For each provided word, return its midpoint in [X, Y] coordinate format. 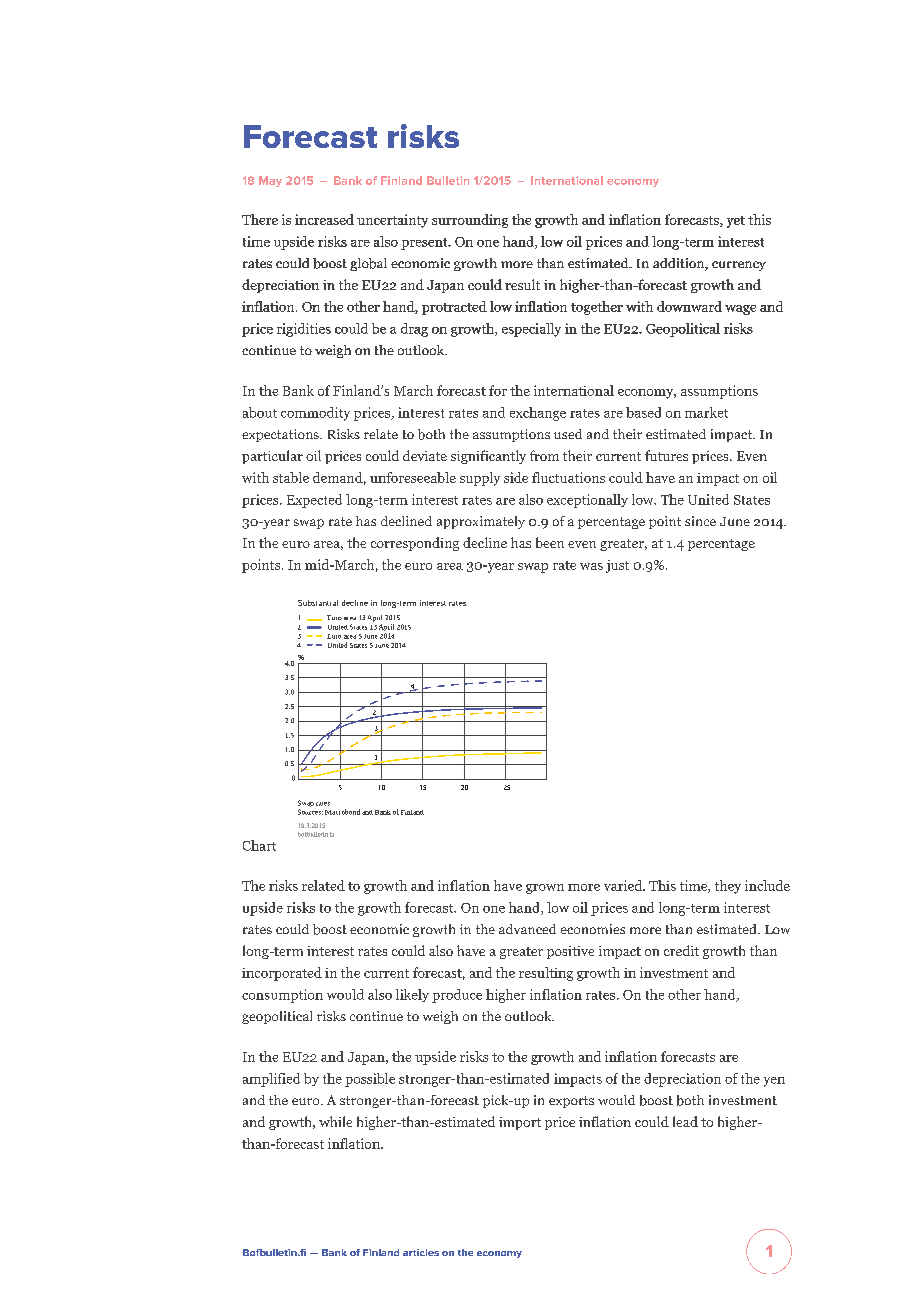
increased [324, 219]
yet [736, 222]
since [700, 521]
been [550, 542]
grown [545, 889]
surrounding [470, 221]
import [520, 1123]
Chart [259, 845]
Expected [314, 501]
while [335, 1121]
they [728, 887]
